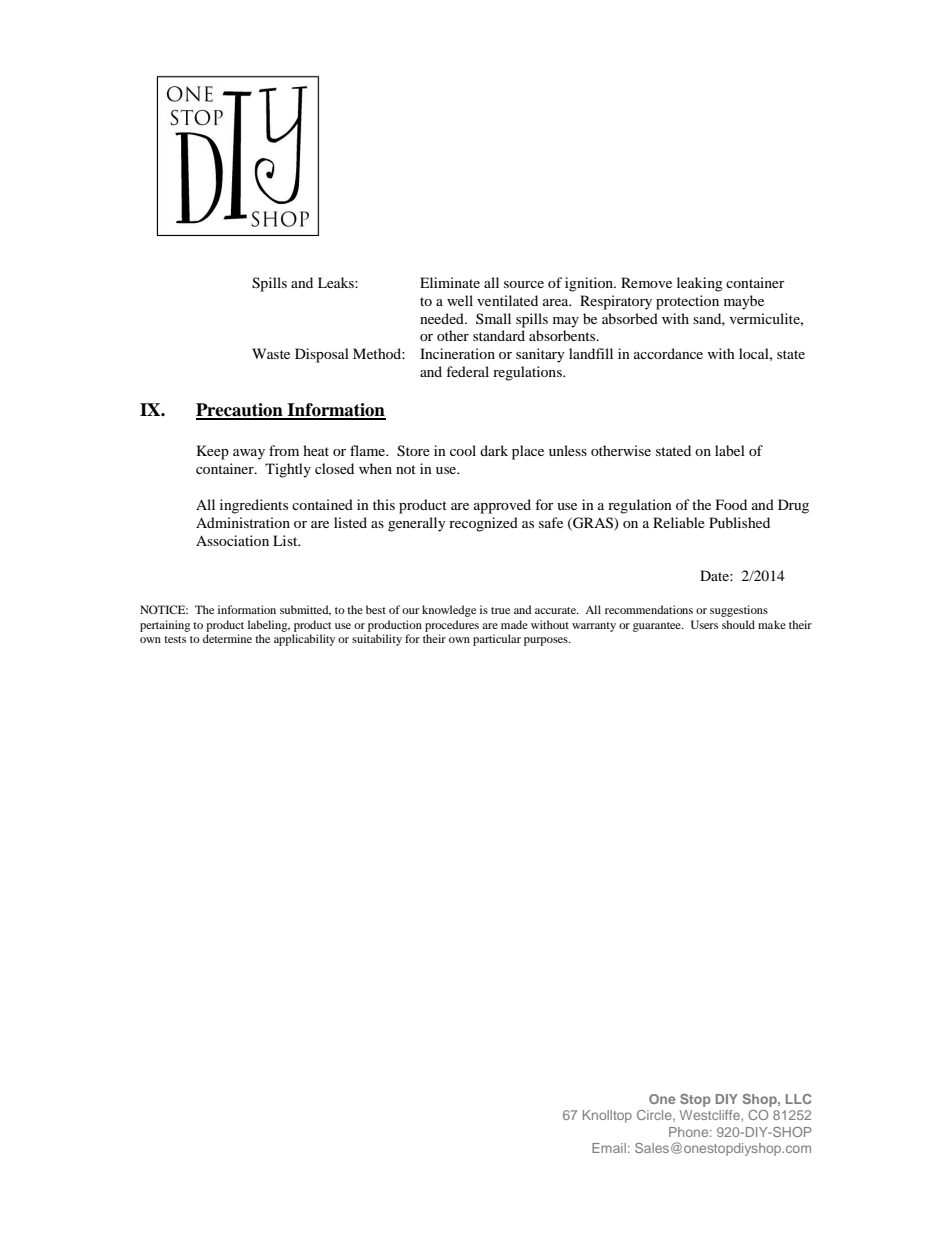 Image resolution: width=952 pixels, height=1233 pixels. What do you see at coordinates (497, 640) in the screenshot?
I see `particular` at bounding box center [497, 640].
